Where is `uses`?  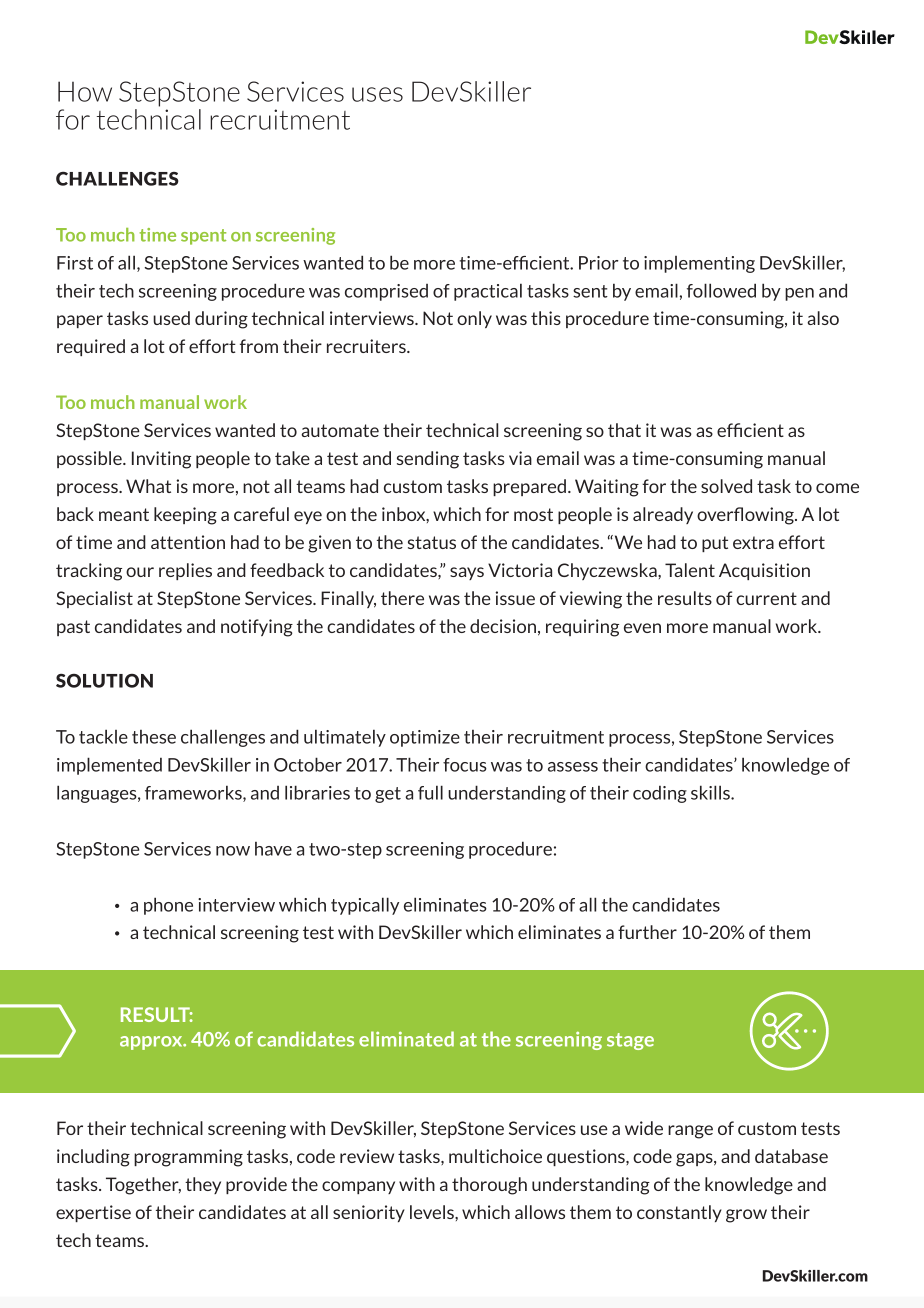 uses is located at coordinates (377, 94).
